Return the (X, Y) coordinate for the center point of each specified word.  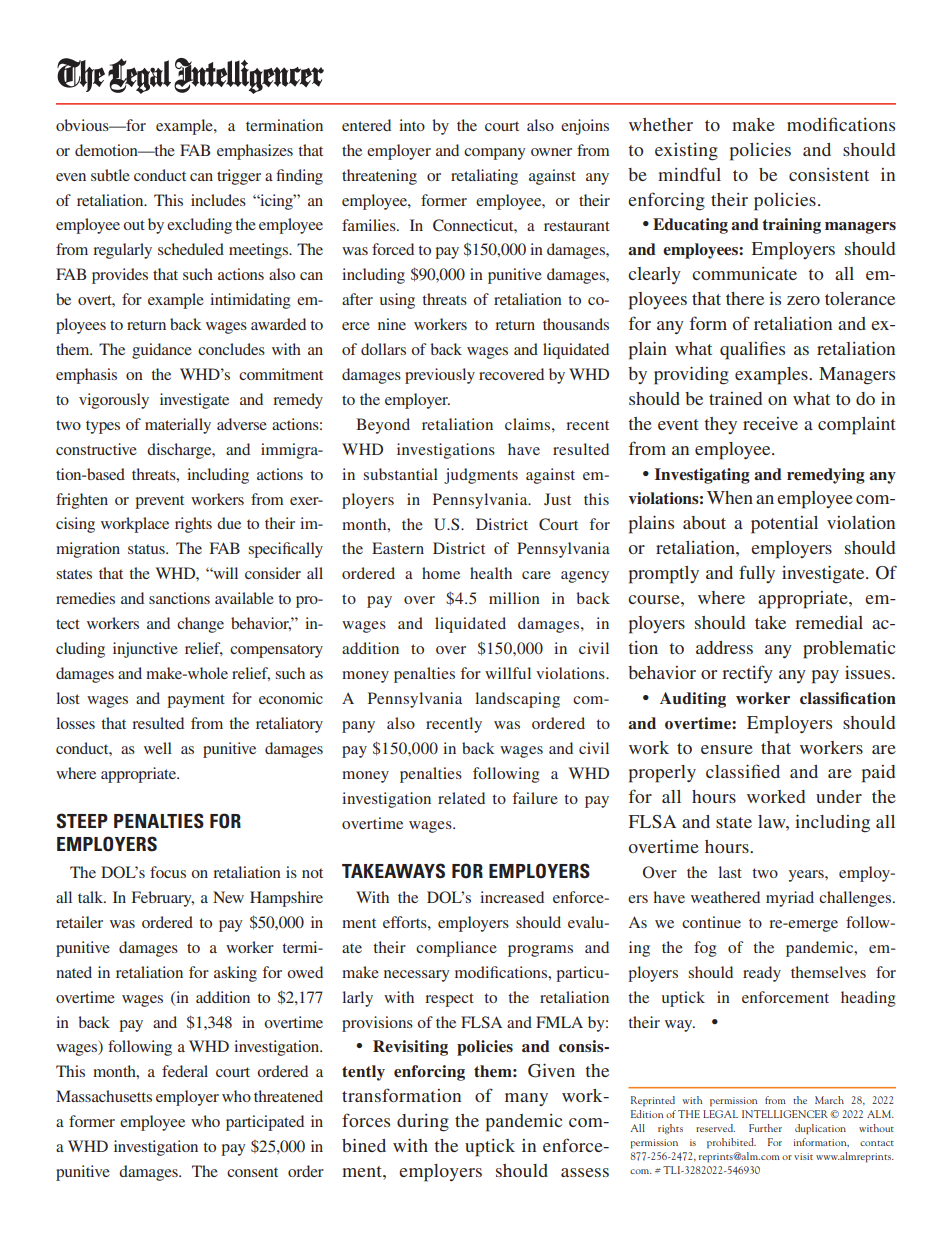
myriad (790, 899)
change (200, 625)
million (514, 598)
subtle (110, 175)
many (526, 1099)
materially (178, 426)
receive (770, 423)
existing (686, 152)
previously (440, 376)
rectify (747, 674)
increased (512, 897)
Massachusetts (104, 1096)
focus (168, 872)
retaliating (484, 177)
